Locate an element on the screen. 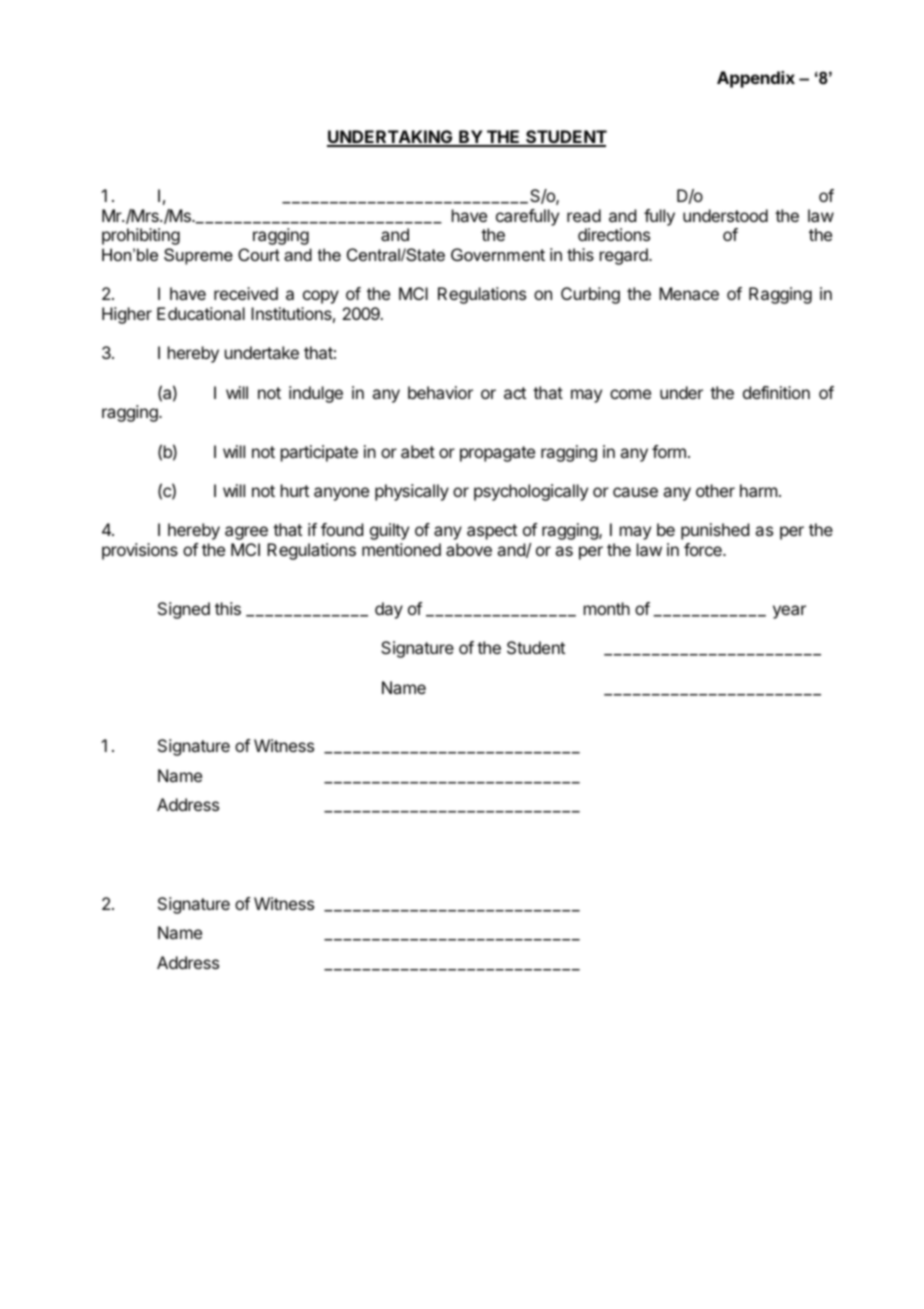 The width and height of the screenshot is (924, 1309). Signed is located at coordinates (184, 610).
